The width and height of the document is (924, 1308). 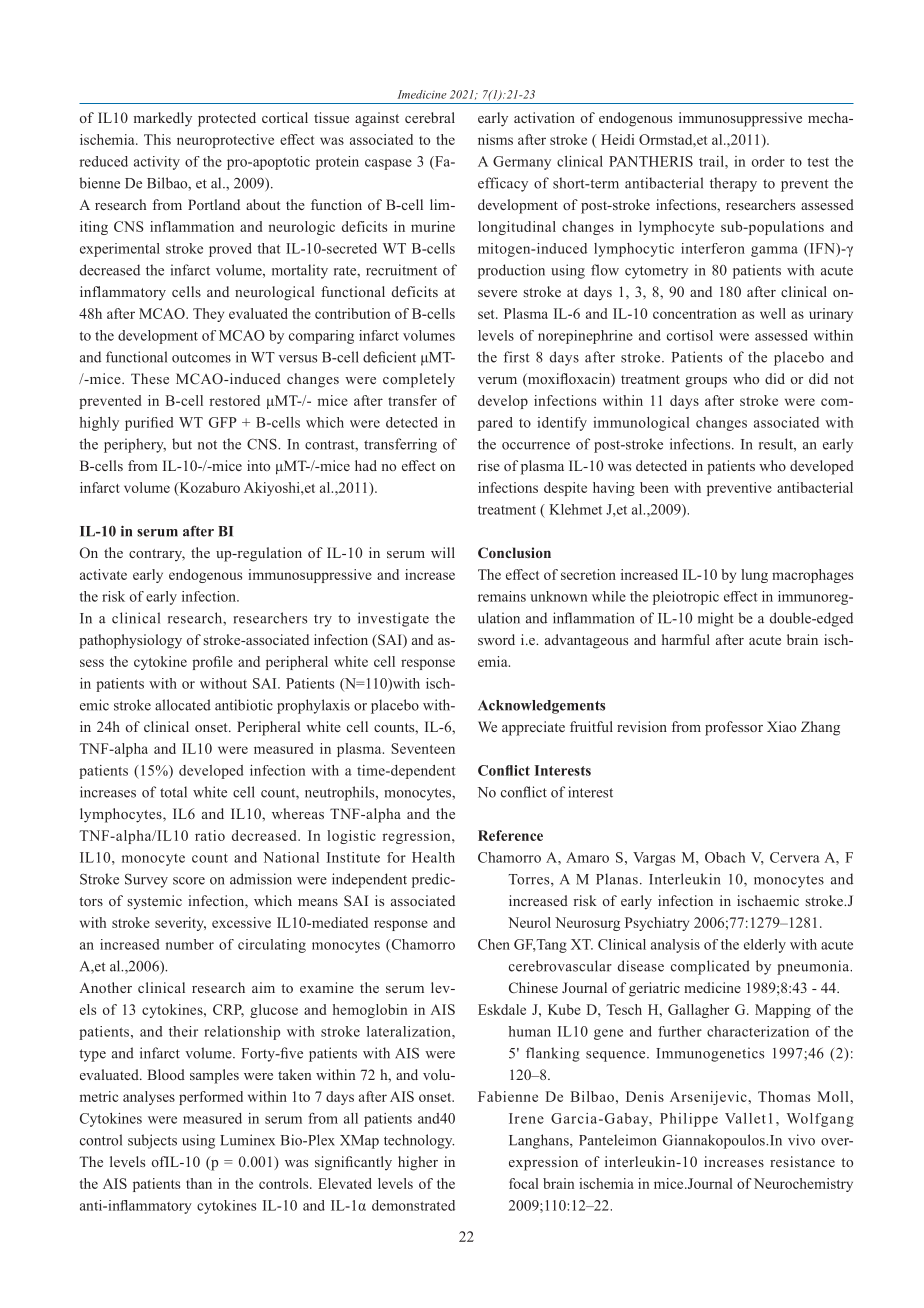 I want to click on cerebral, so click(x=430, y=117).
